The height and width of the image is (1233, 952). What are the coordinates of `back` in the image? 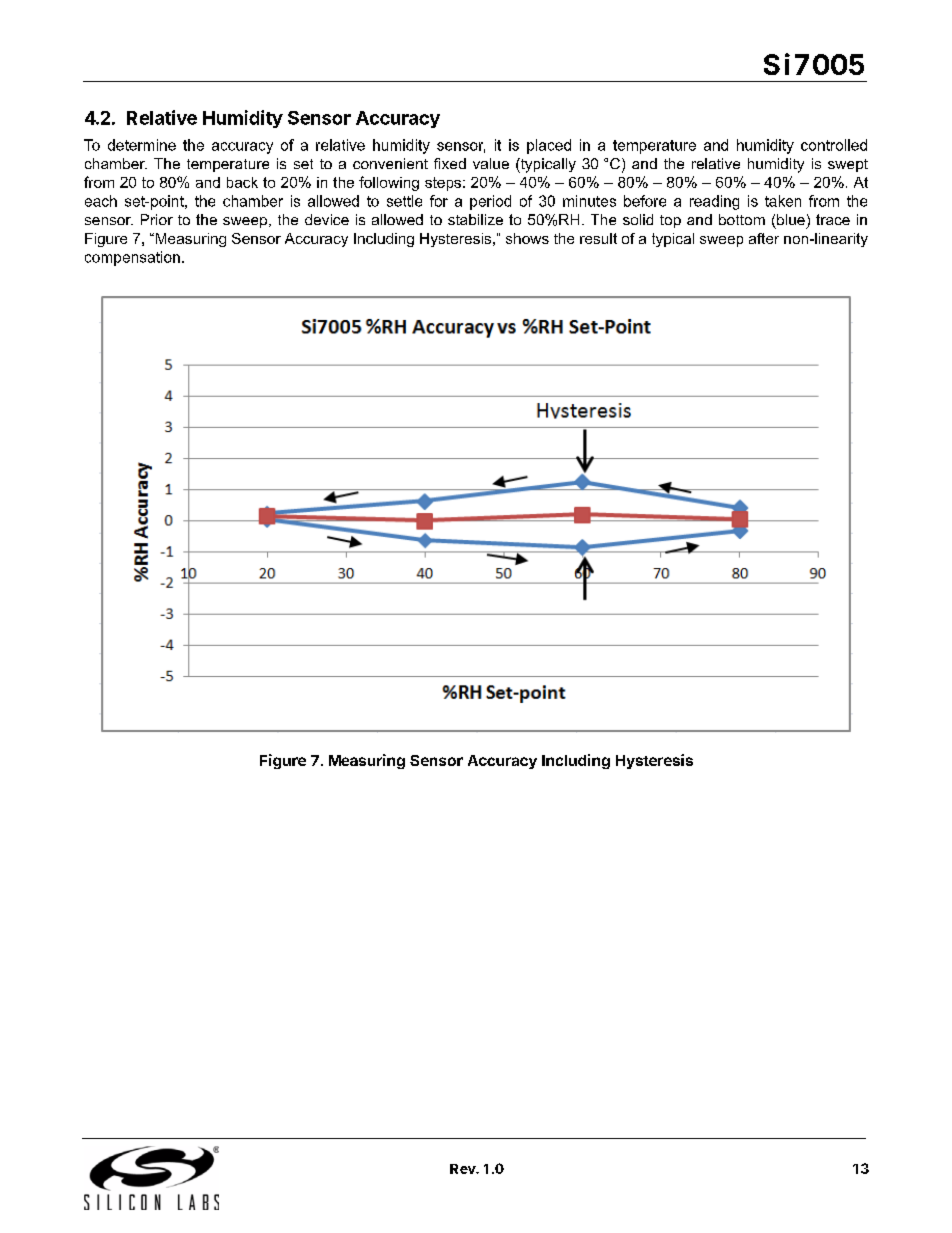 It's located at (242, 182).
